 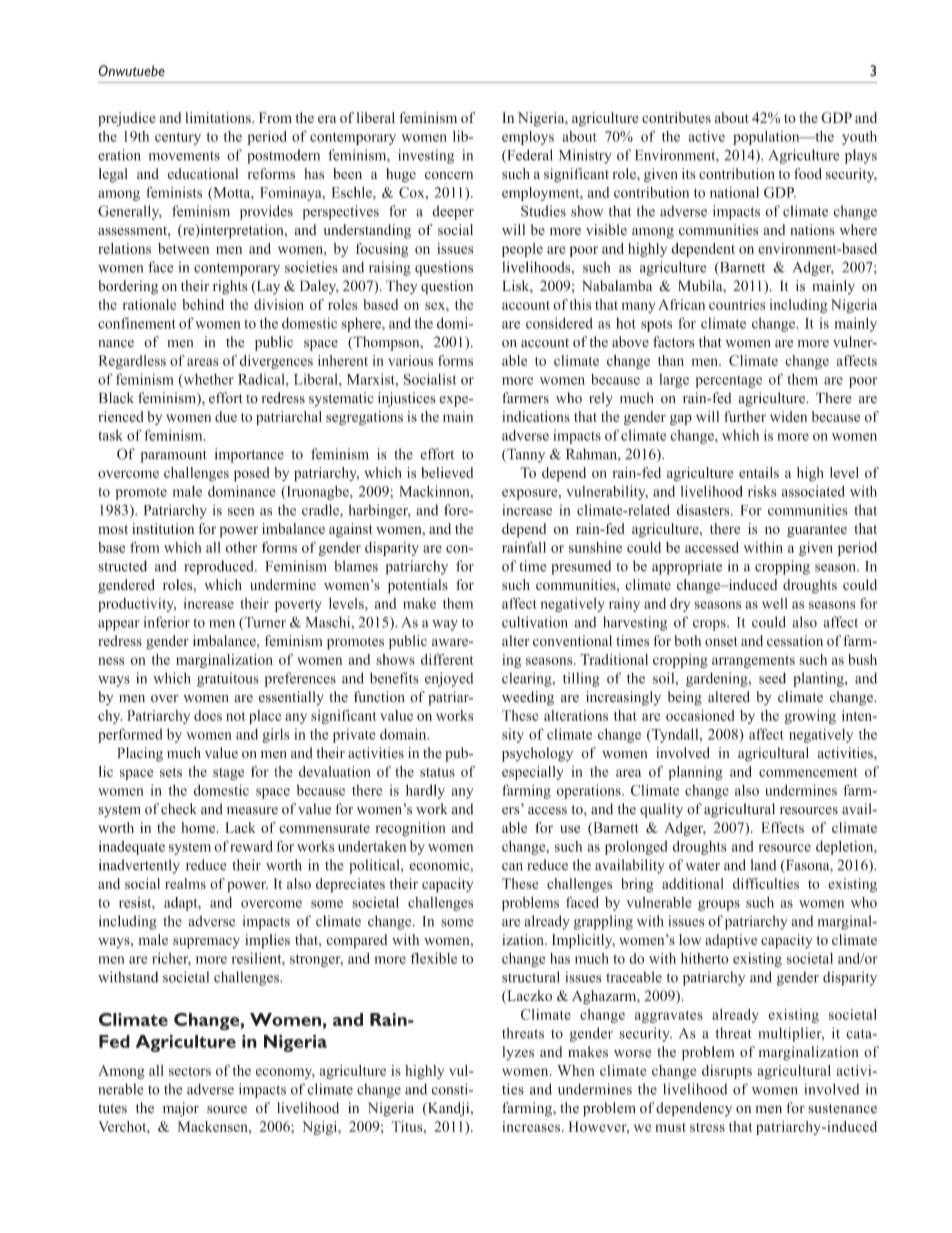 What do you see at coordinates (536, 416) in the screenshot?
I see `indications` at bounding box center [536, 416].
